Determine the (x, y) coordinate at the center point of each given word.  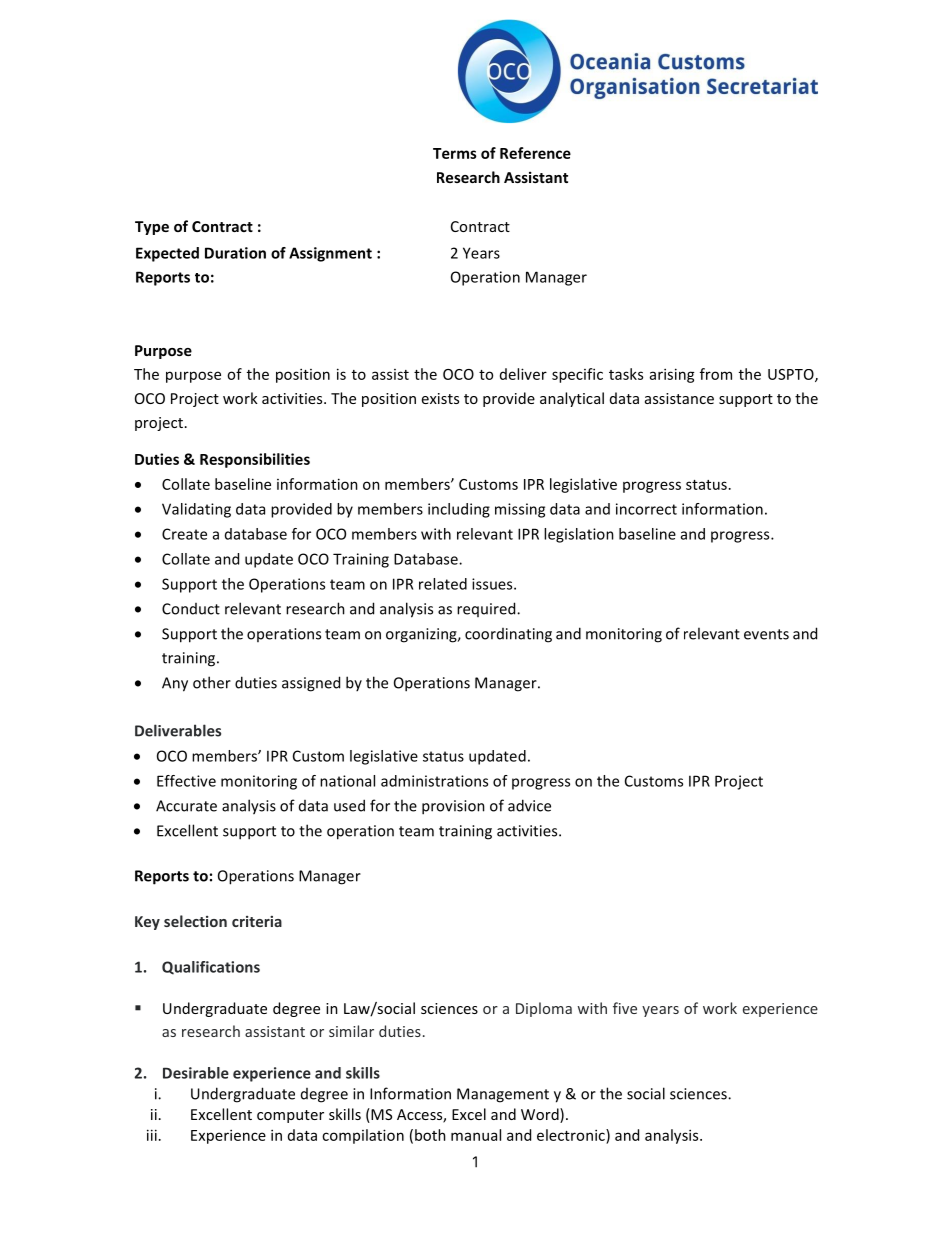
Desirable (196, 1073)
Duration (235, 253)
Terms (455, 153)
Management (503, 1095)
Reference (535, 153)
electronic (572, 1135)
